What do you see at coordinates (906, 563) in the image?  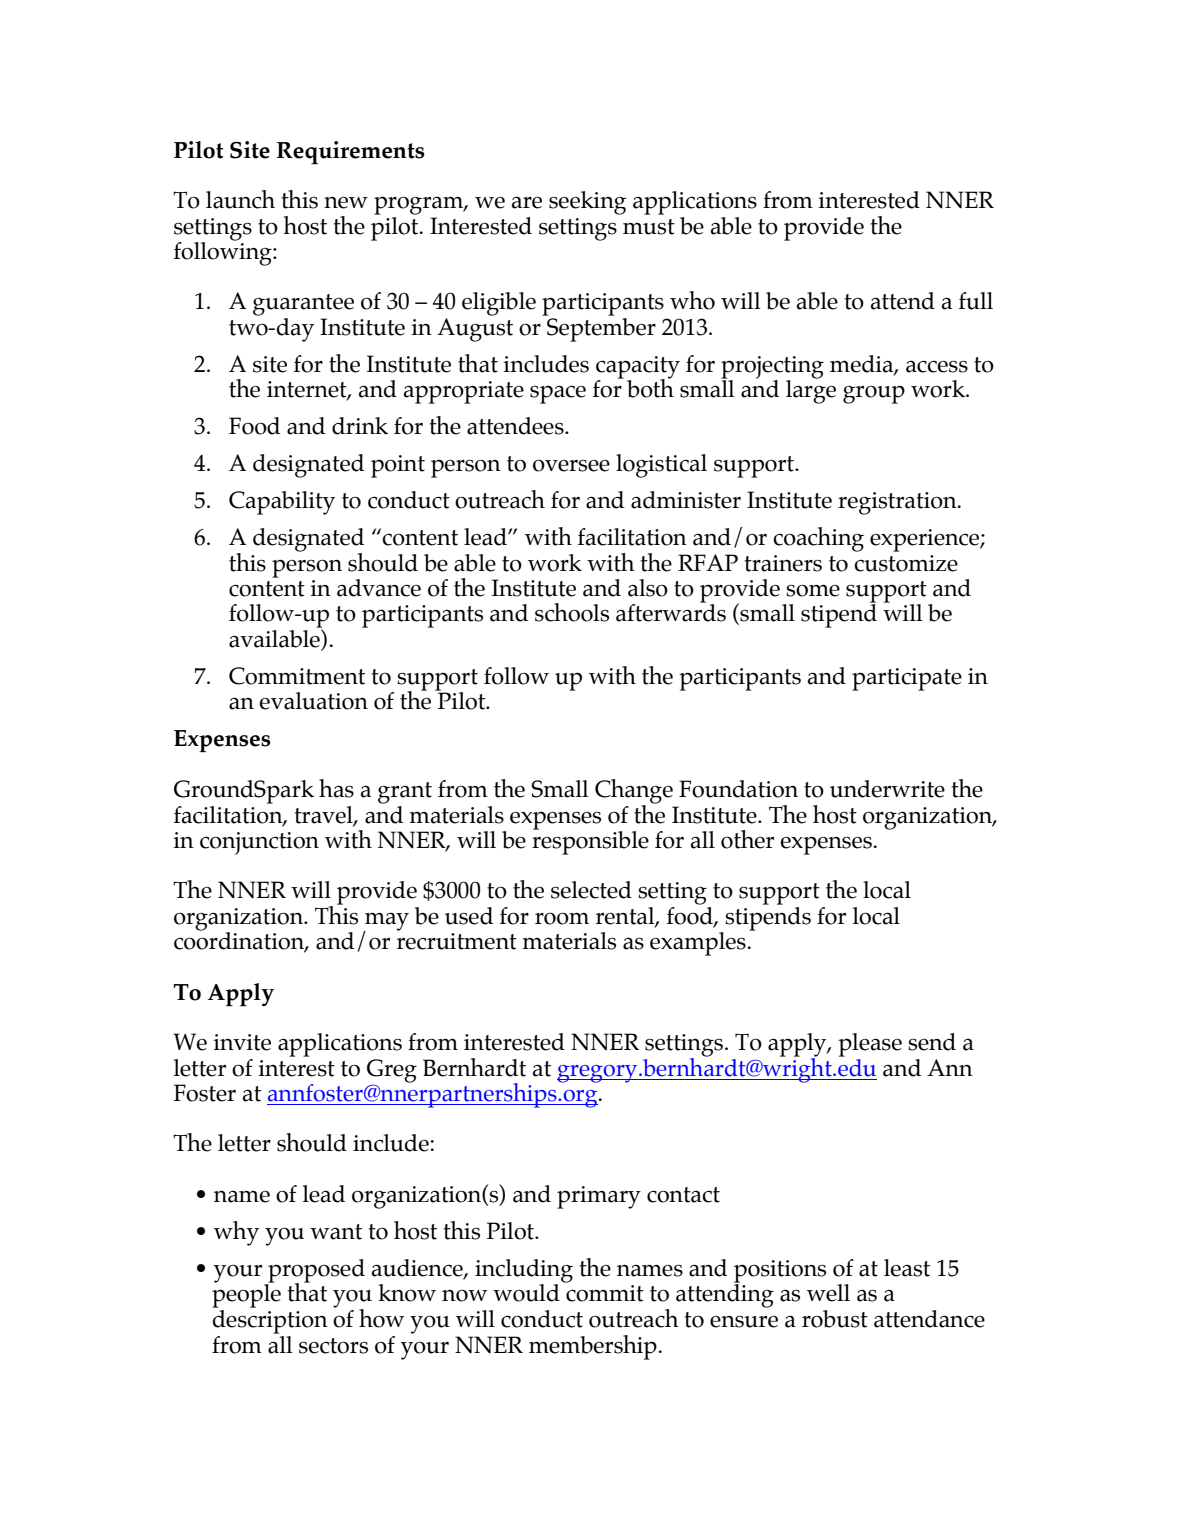 I see `customize` at bounding box center [906, 563].
